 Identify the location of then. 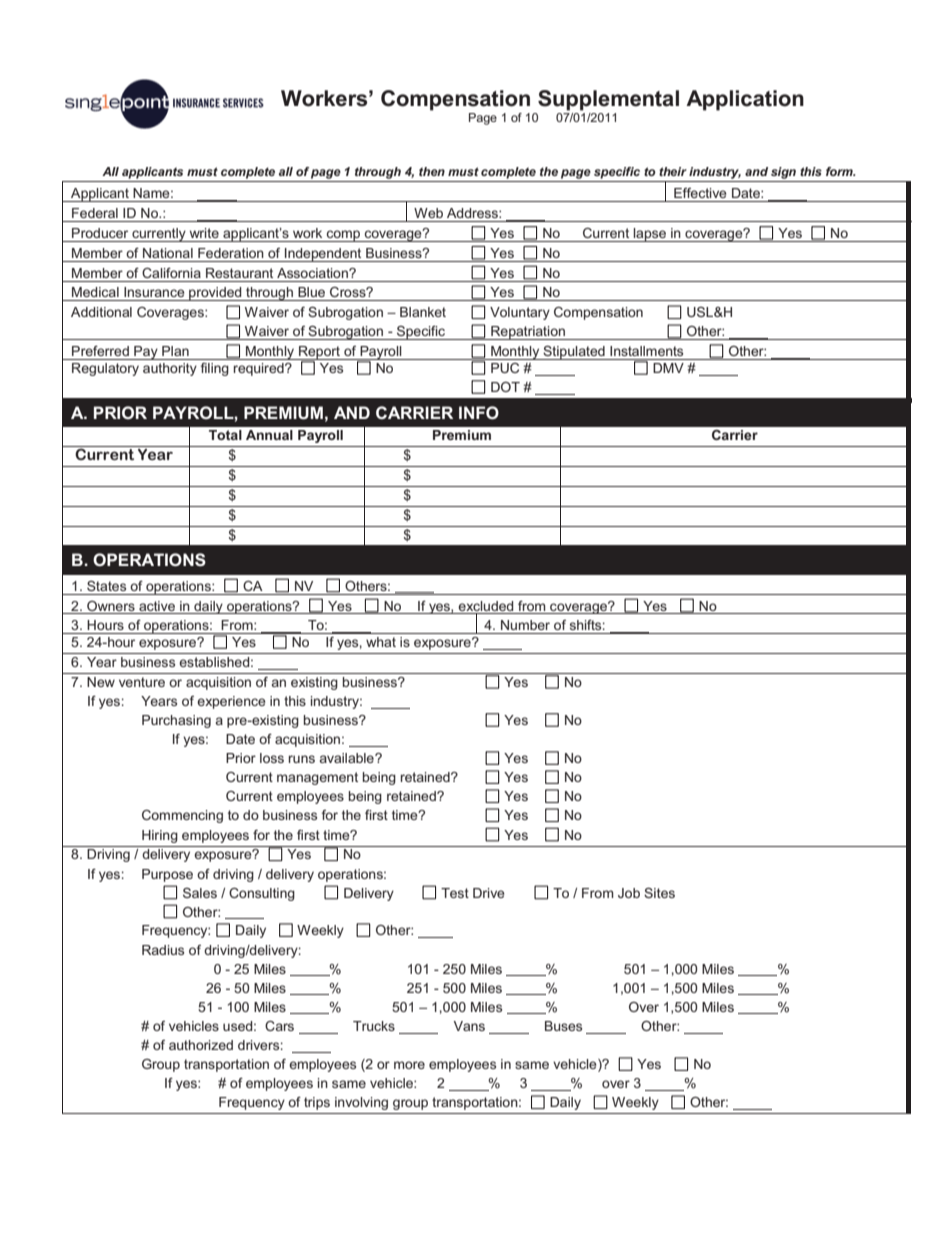
(432, 171).
